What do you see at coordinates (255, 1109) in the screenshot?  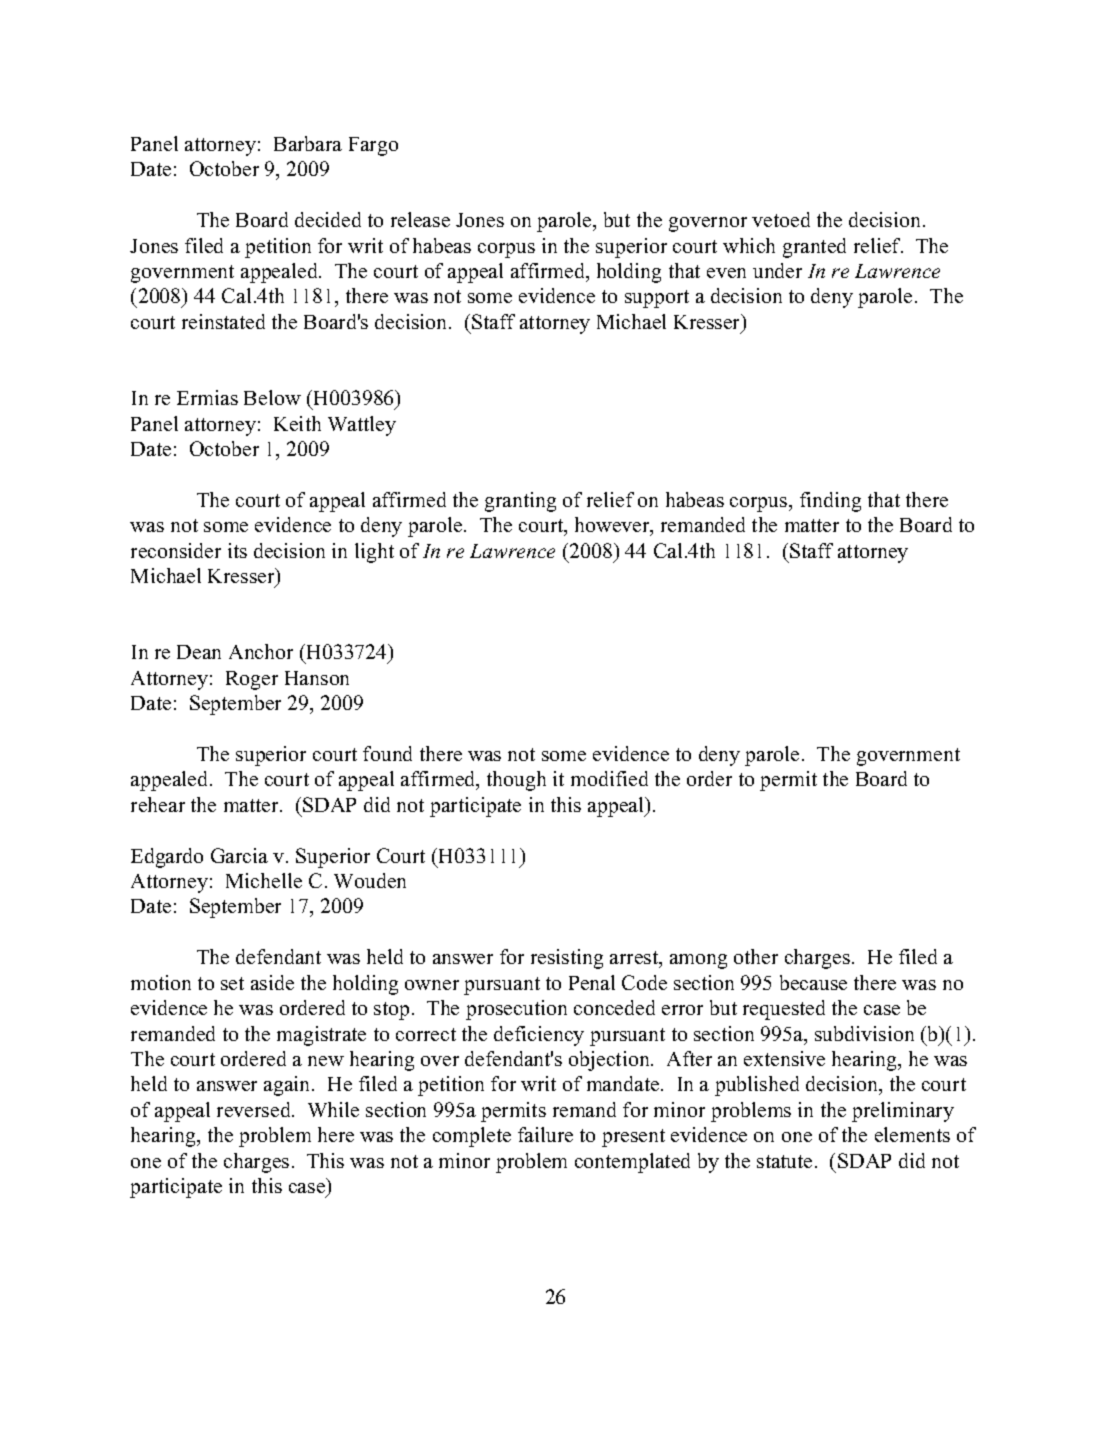 I see `reversed` at bounding box center [255, 1109].
